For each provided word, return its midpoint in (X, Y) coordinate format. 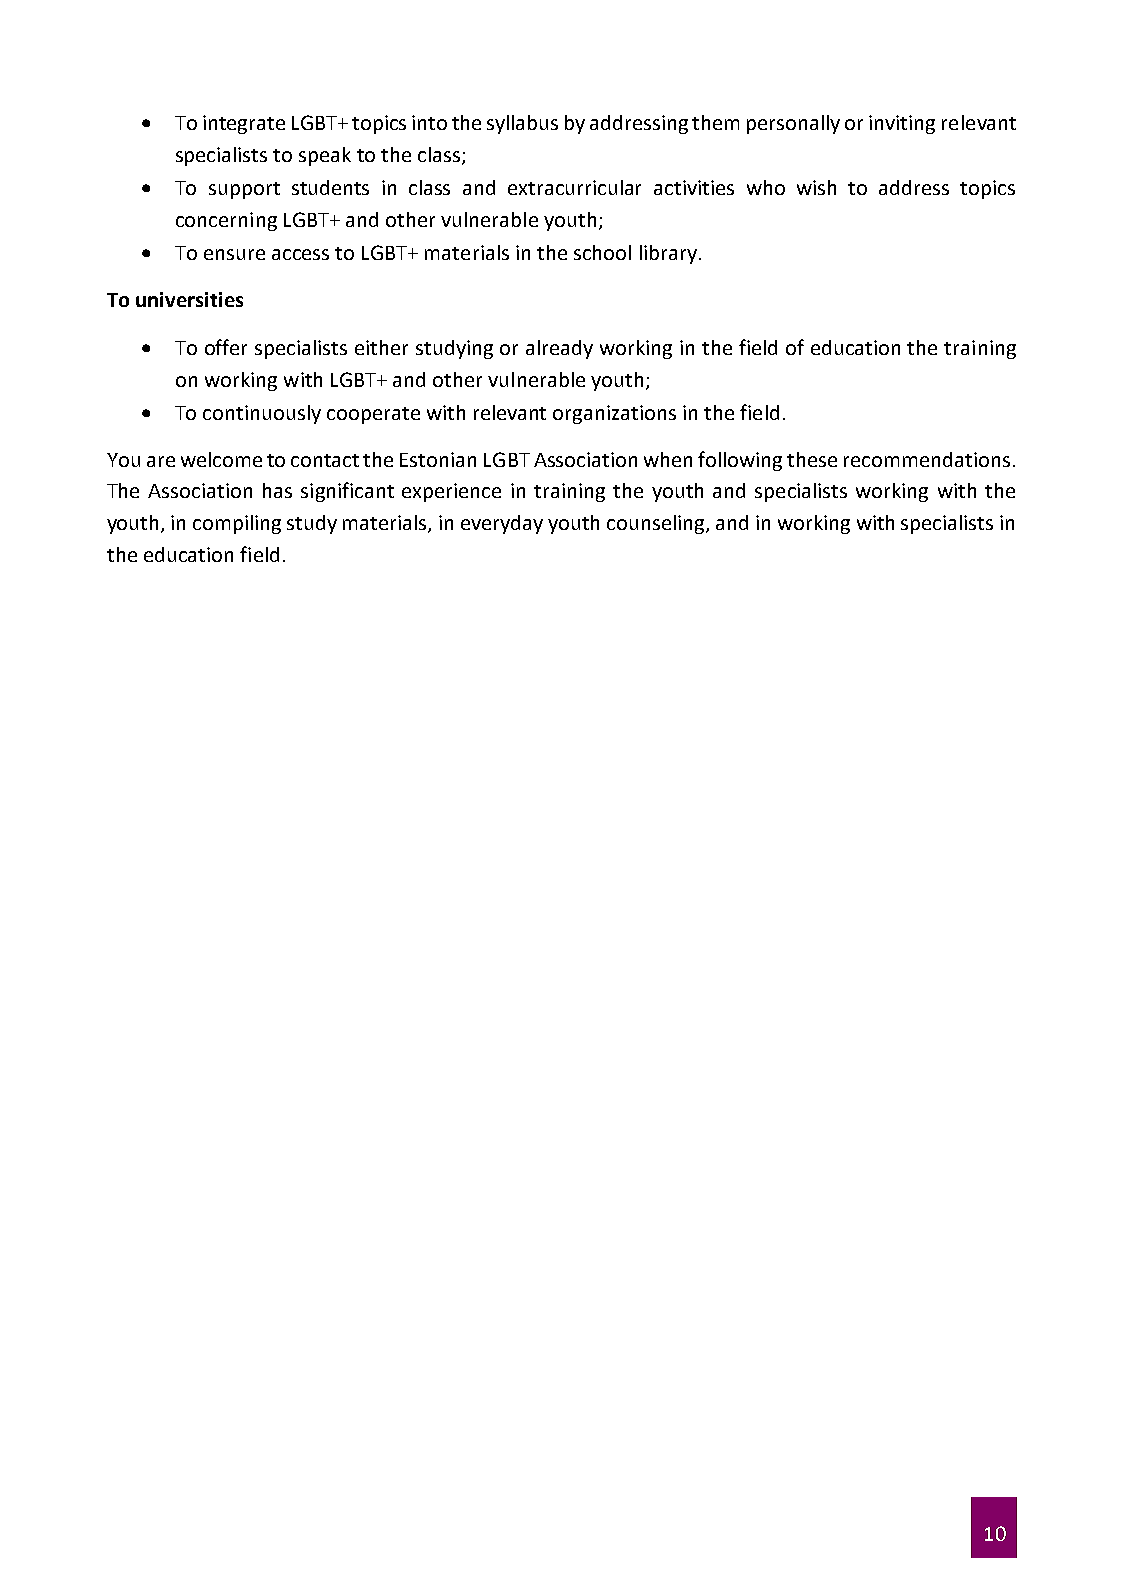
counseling (657, 524)
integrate (244, 124)
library (668, 254)
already (559, 349)
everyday (502, 524)
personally (793, 124)
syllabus (522, 124)
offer (226, 347)
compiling (237, 524)
